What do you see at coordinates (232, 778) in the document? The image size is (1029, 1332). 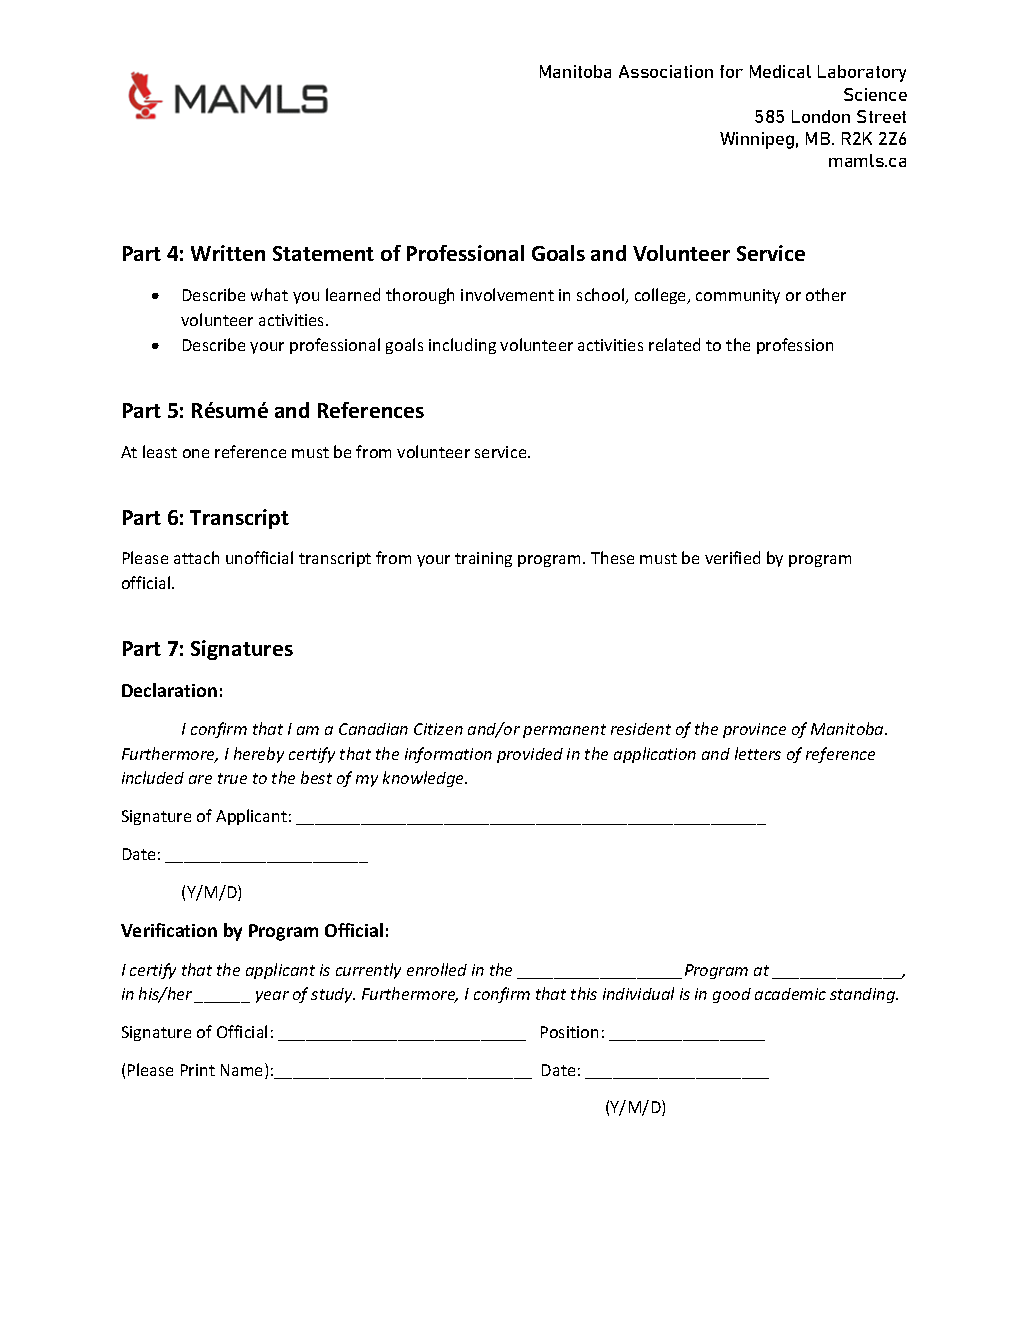 I see `true` at bounding box center [232, 778].
